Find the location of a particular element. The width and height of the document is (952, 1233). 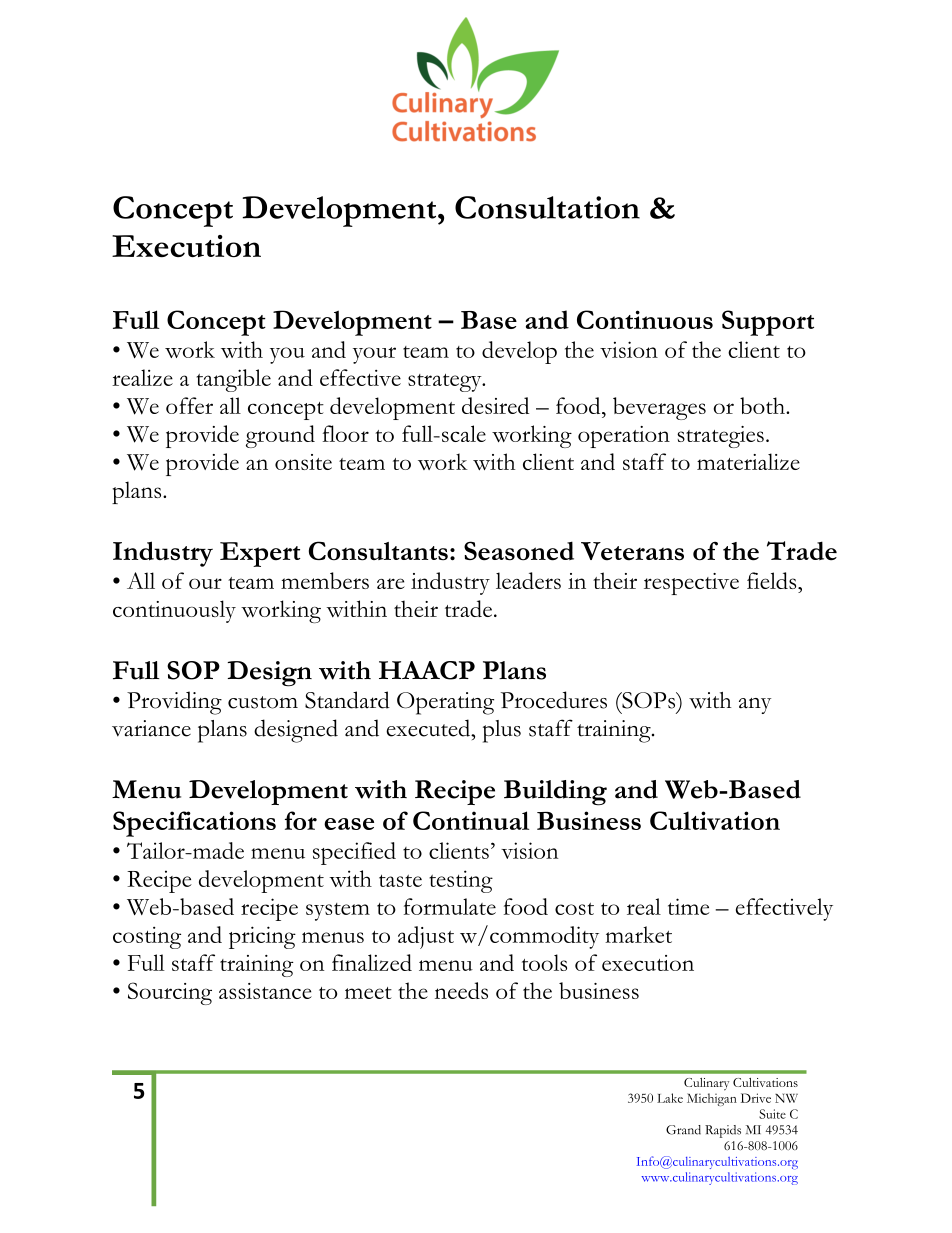

Support is located at coordinates (768, 323).
